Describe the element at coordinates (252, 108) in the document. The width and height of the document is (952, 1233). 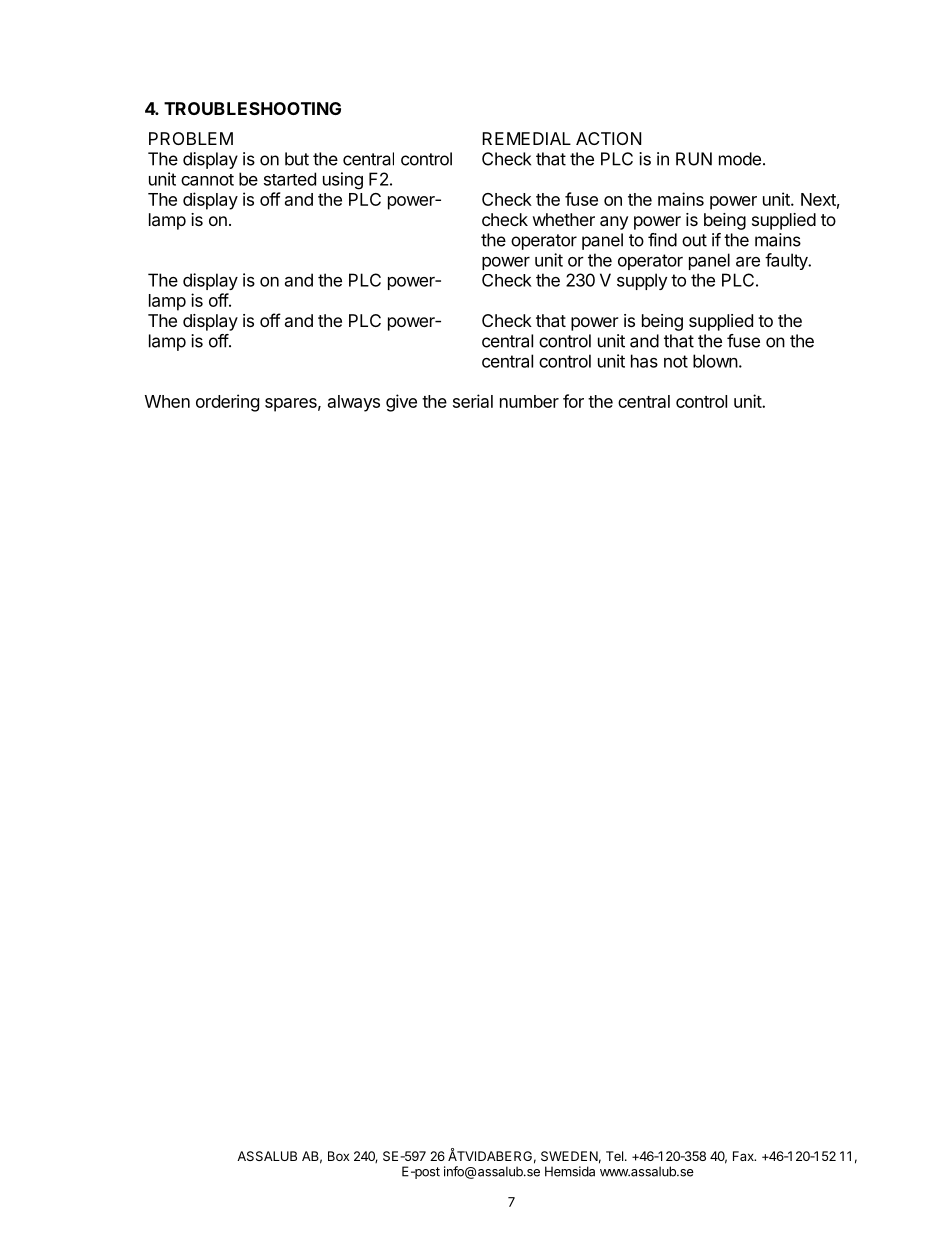
I see `TROUBLESHOOTING` at that location.
